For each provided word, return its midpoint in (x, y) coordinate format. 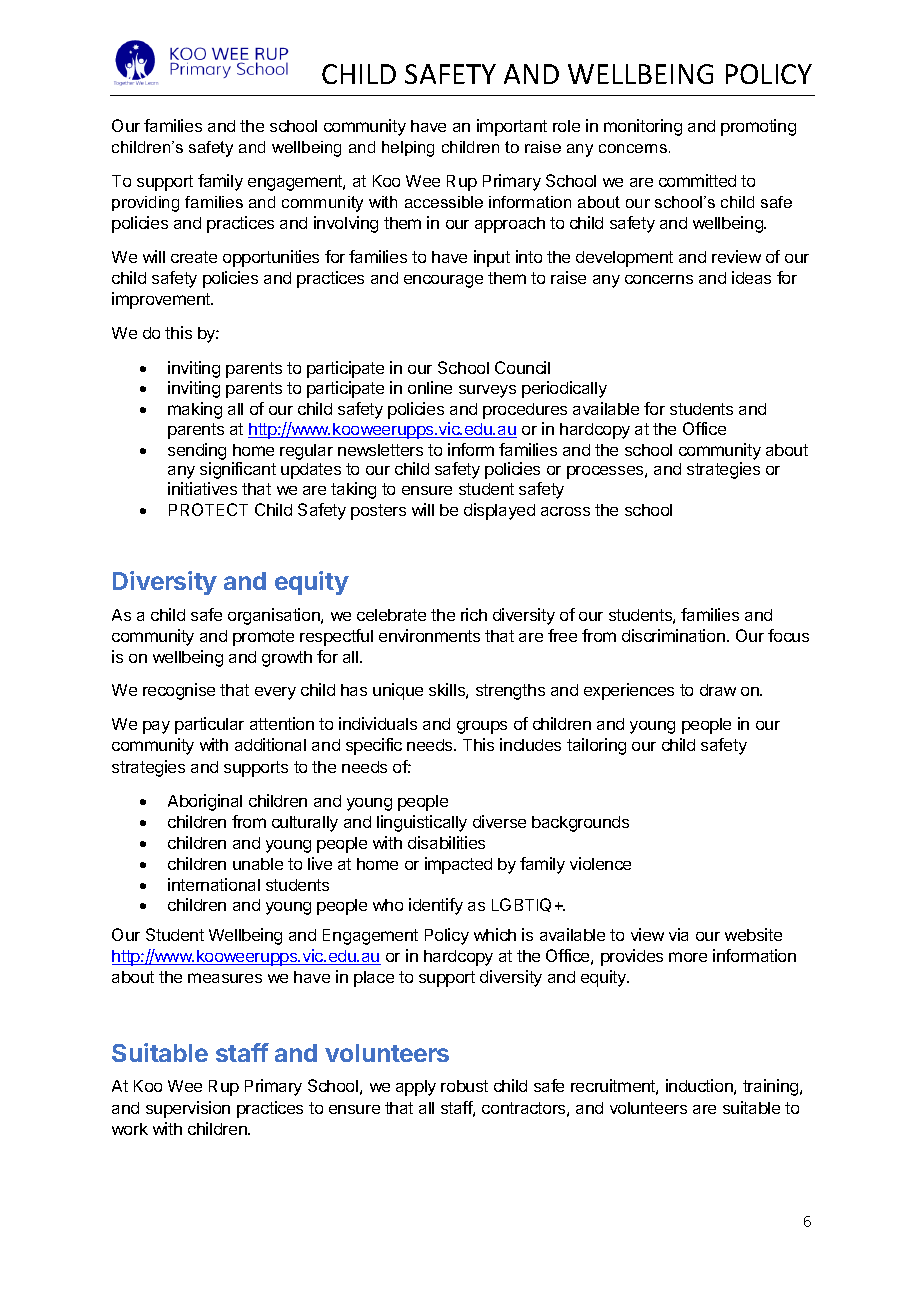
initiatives (202, 488)
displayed (499, 511)
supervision (188, 1109)
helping (408, 149)
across (565, 511)
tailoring (596, 746)
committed (697, 180)
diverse (499, 821)
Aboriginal (205, 802)
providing (145, 204)
